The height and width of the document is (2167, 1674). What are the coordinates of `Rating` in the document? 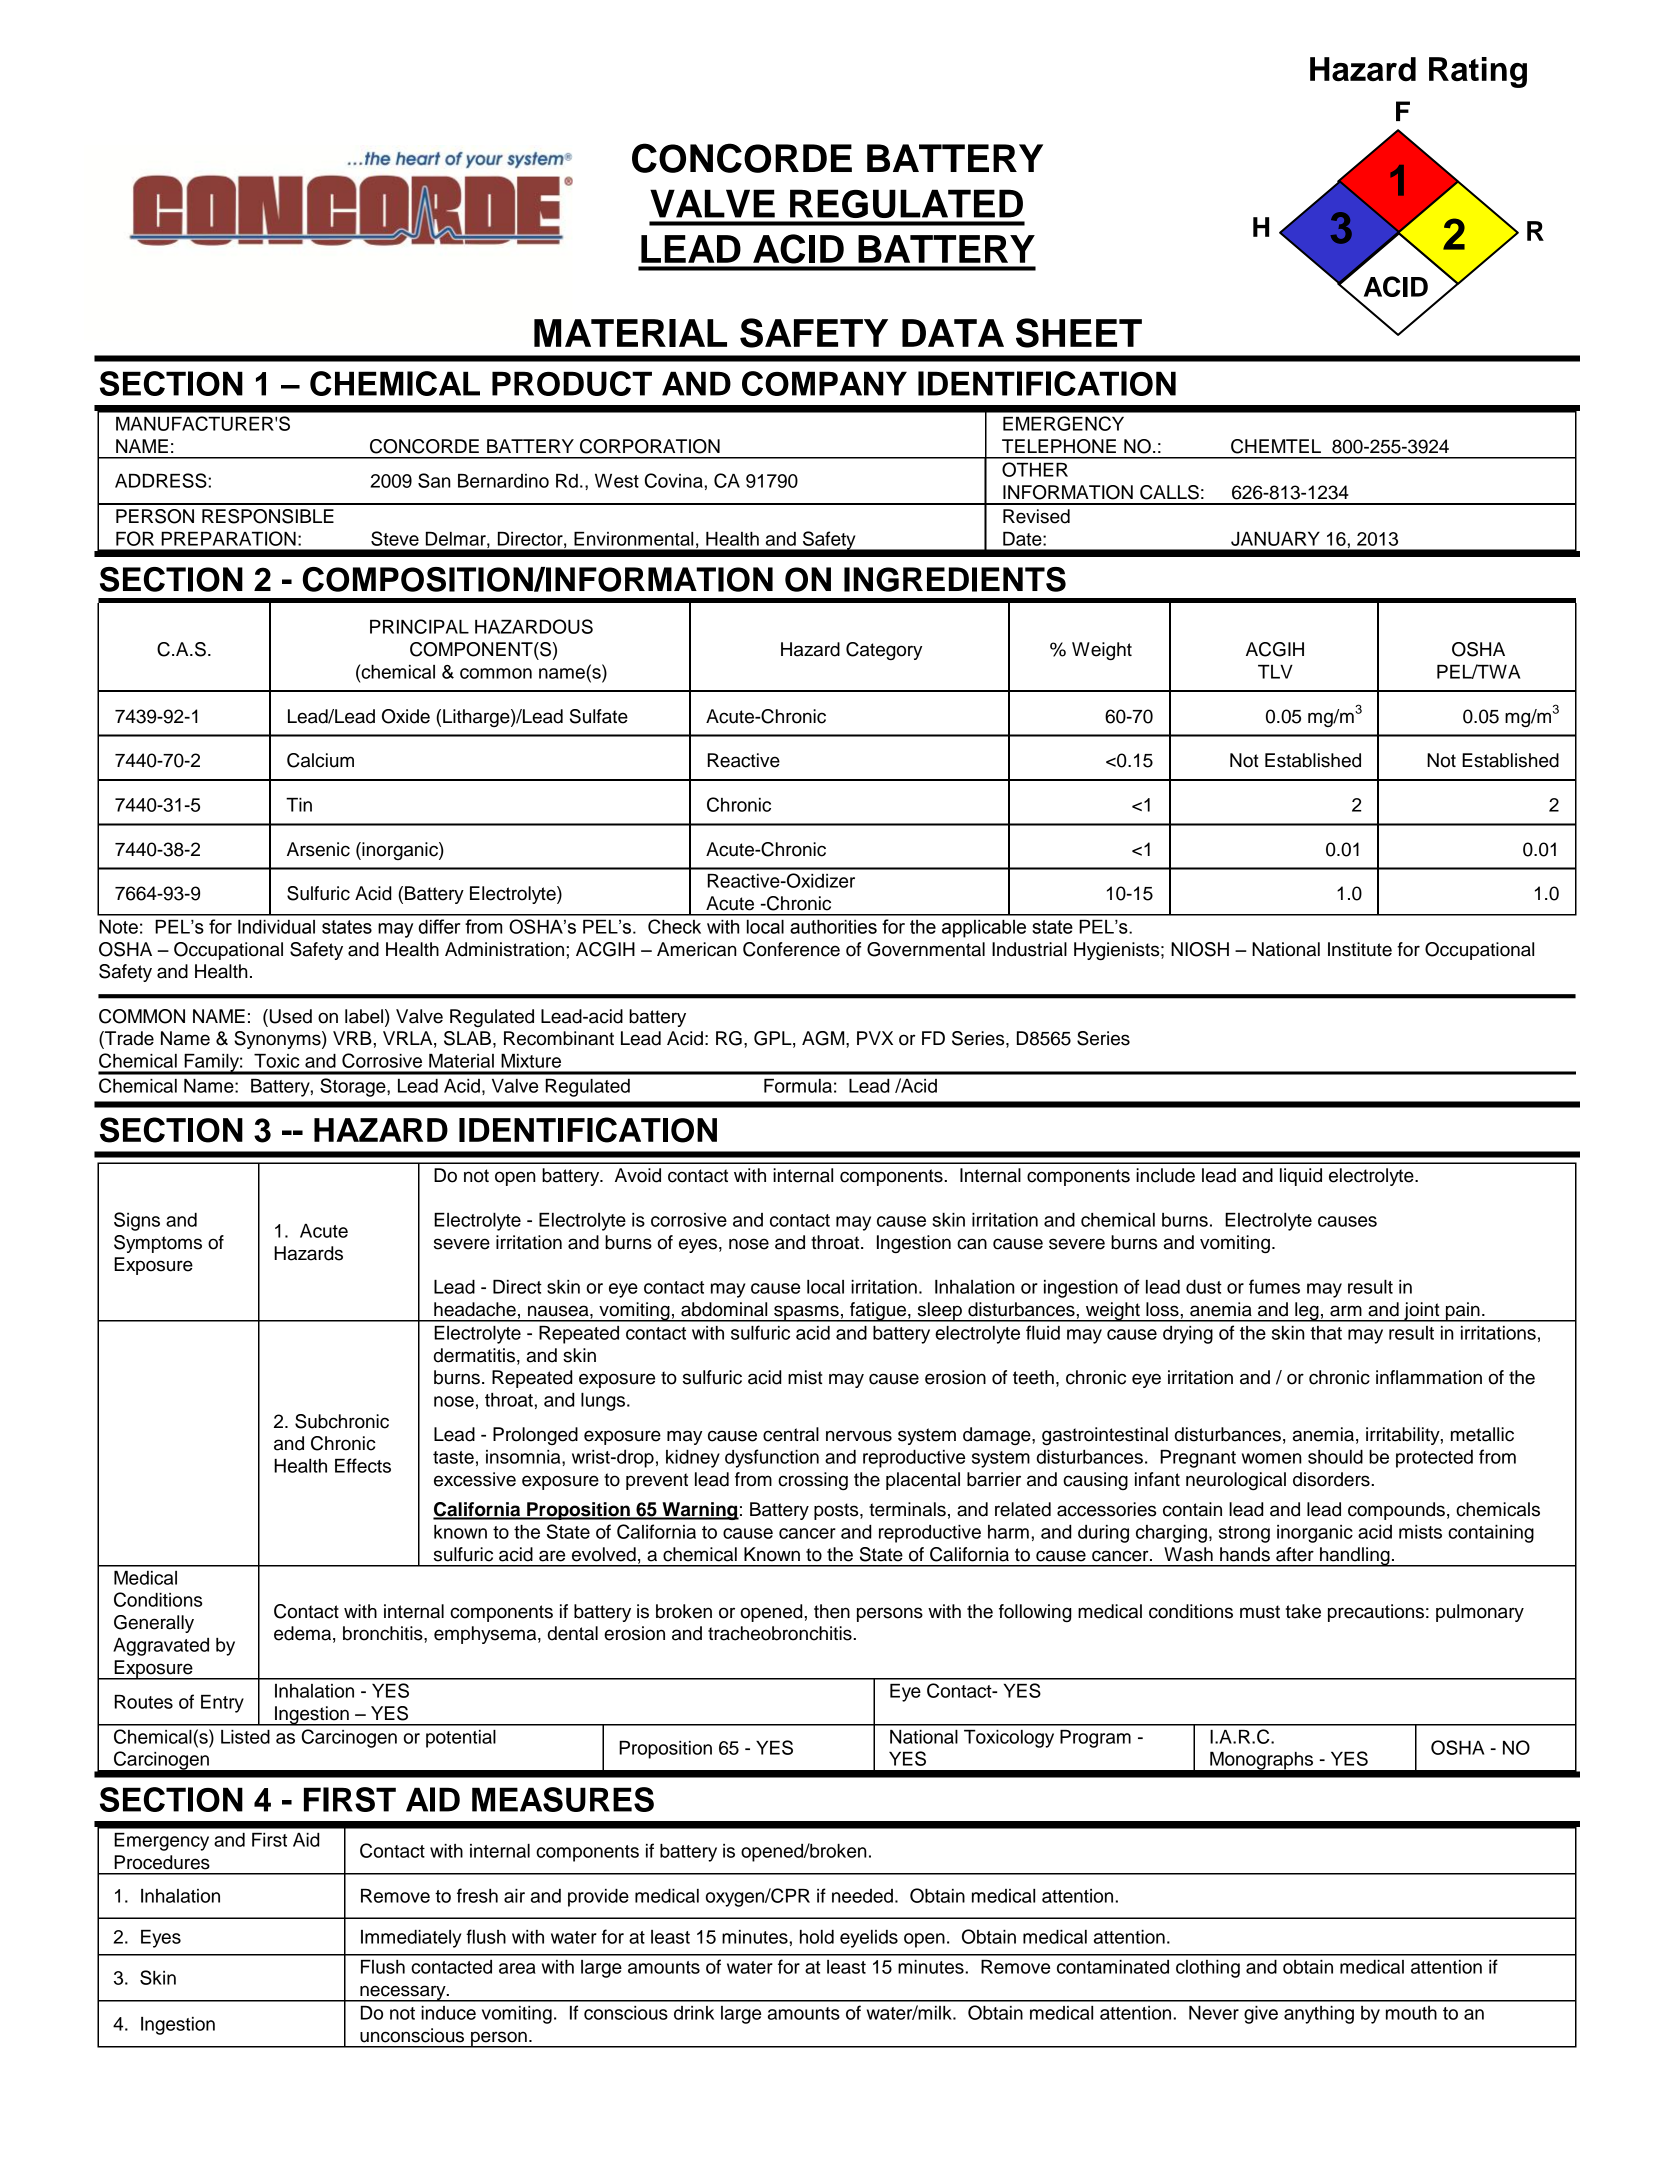 It's located at (1478, 72).
